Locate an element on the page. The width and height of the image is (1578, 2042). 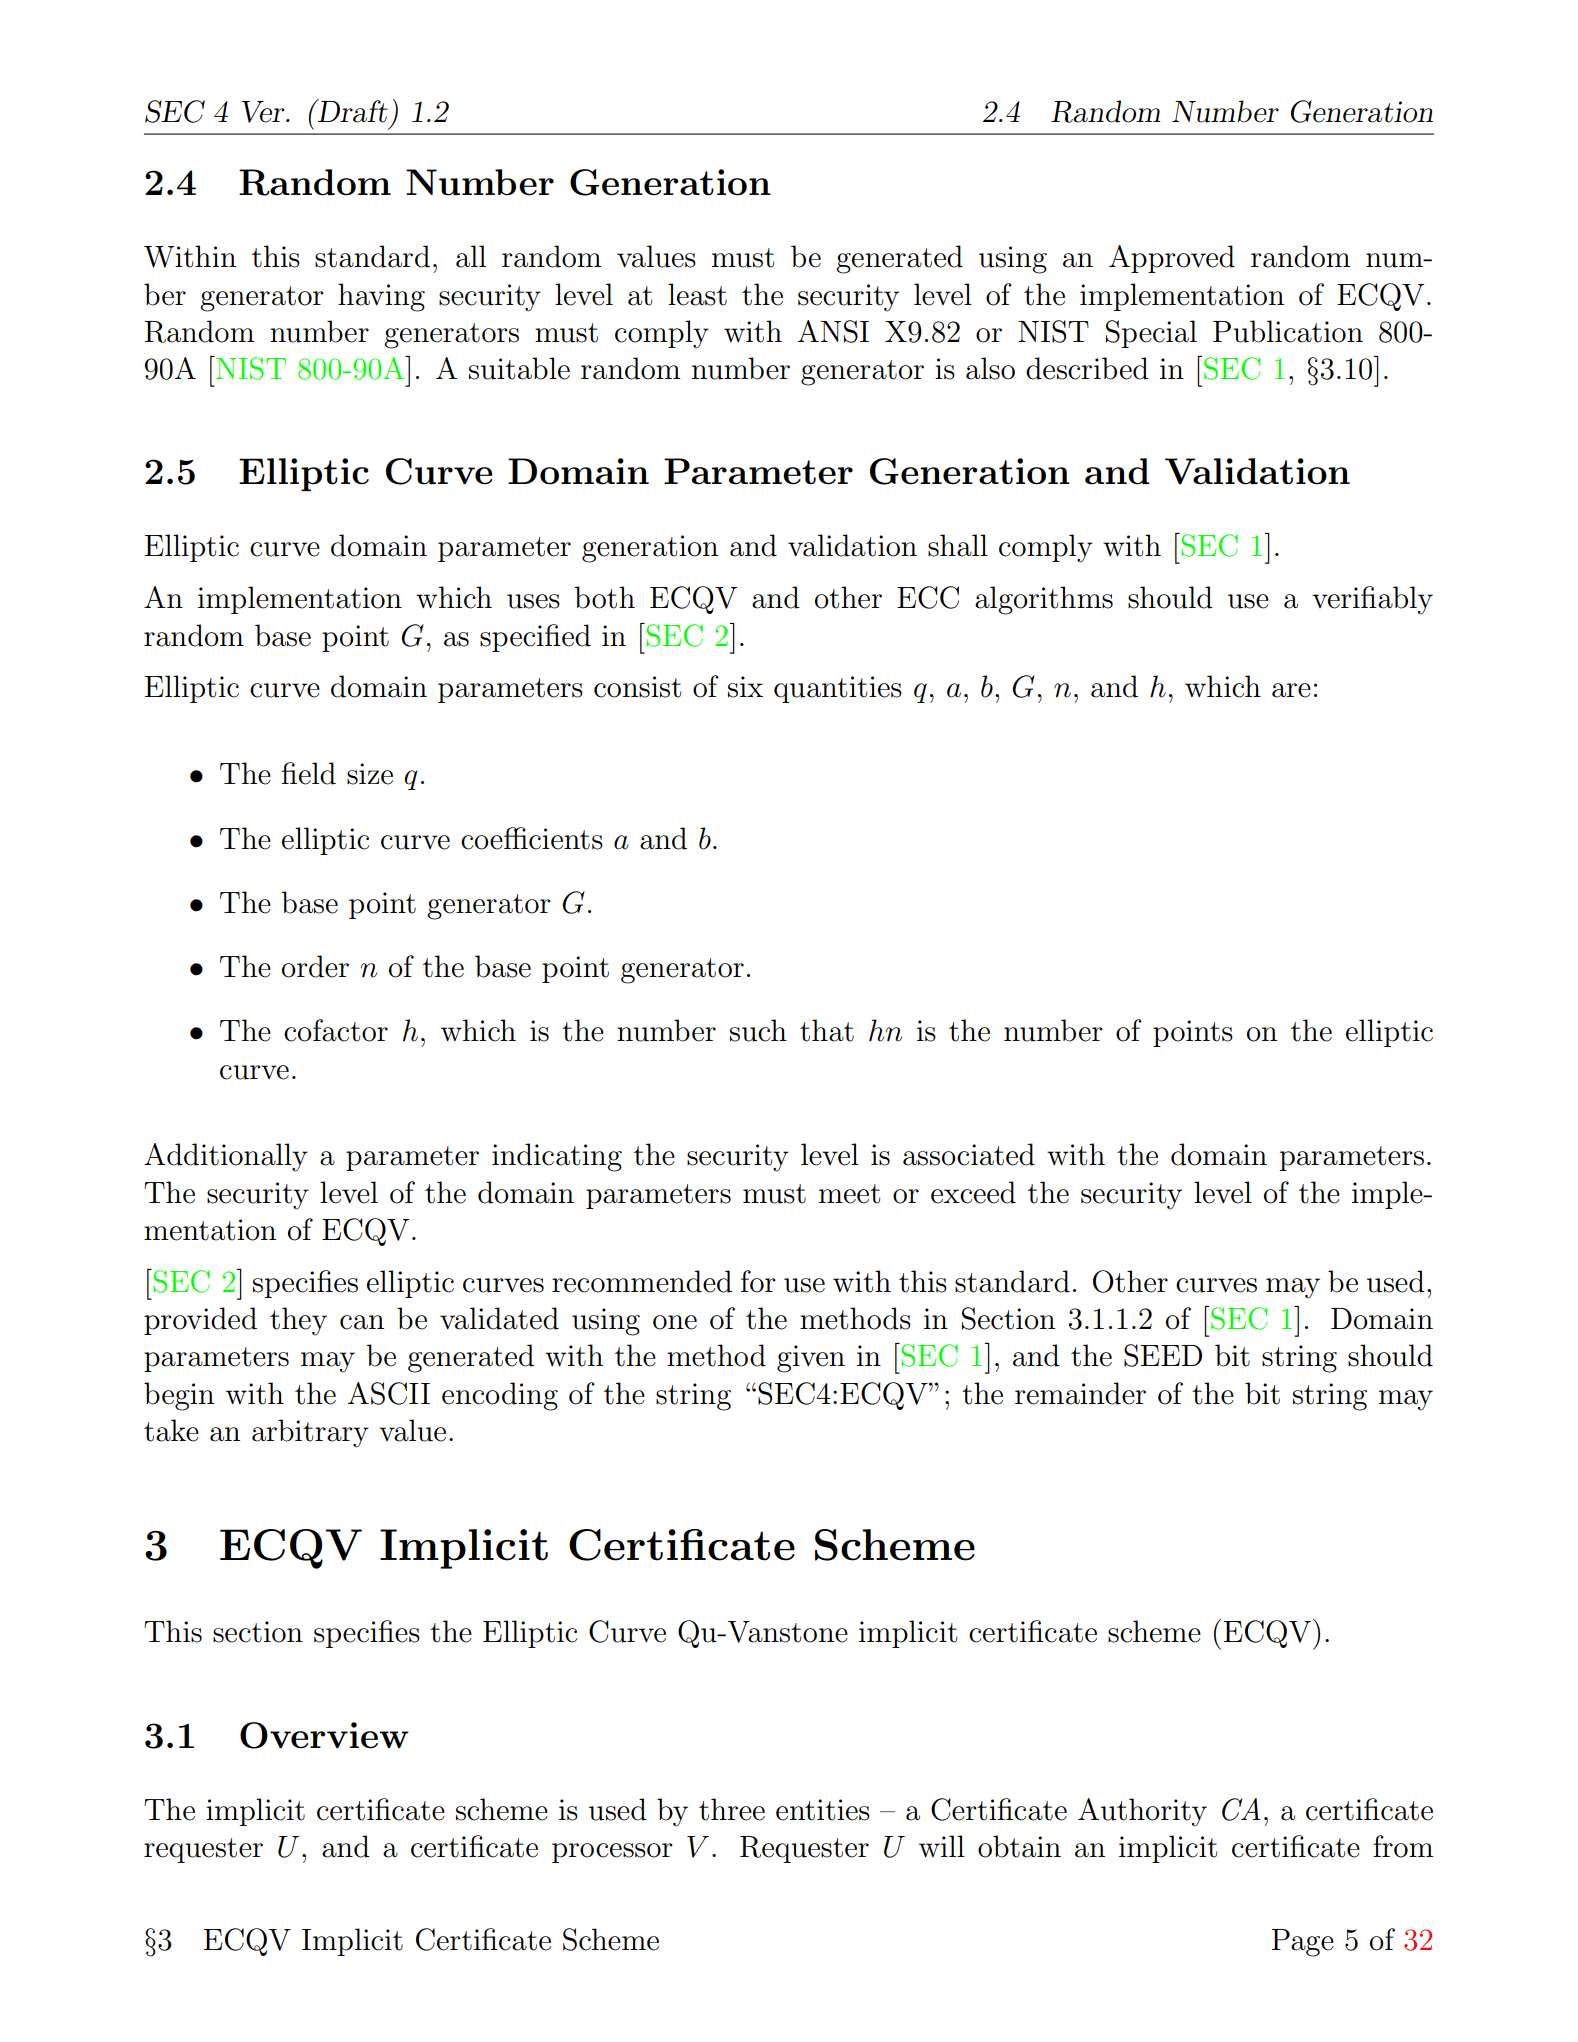
associated is located at coordinates (969, 1154).
